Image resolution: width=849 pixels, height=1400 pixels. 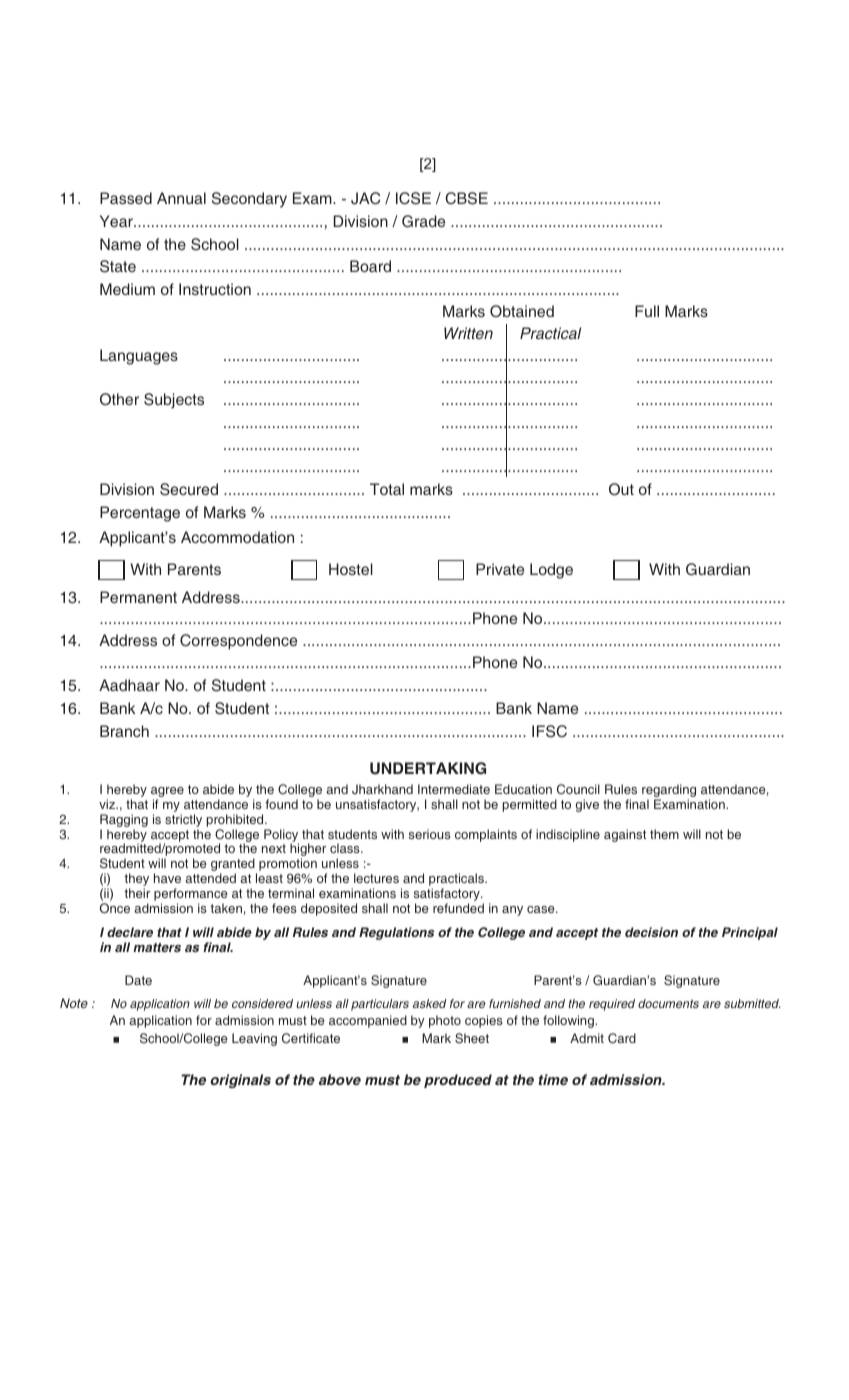 I want to click on Grade, so click(x=423, y=221).
